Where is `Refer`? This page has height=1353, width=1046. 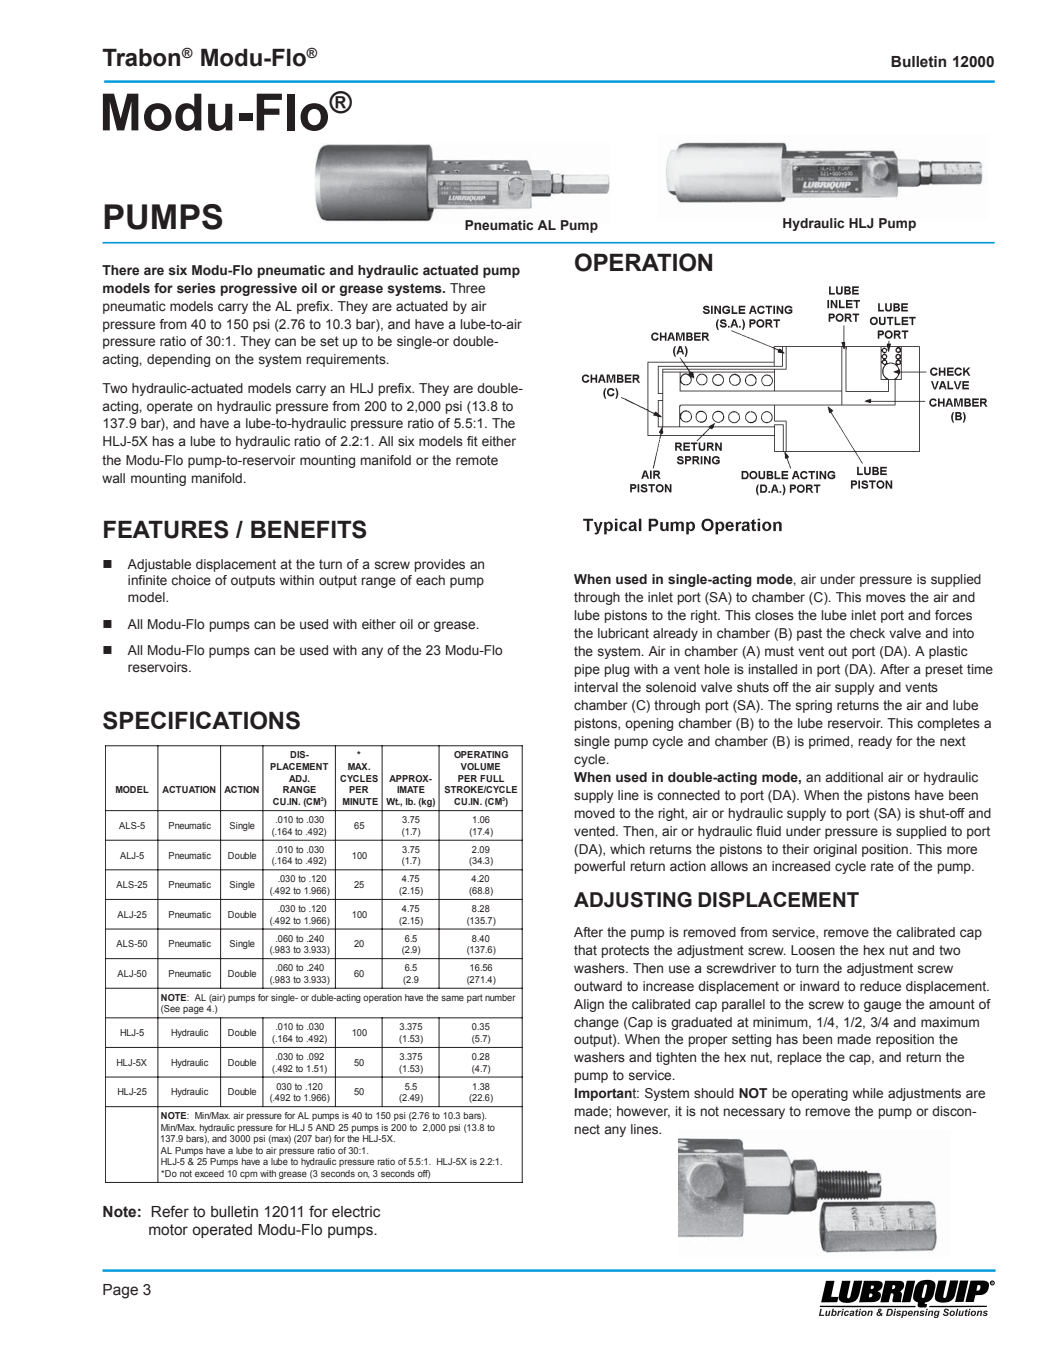
Refer is located at coordinates (170, 1211).
